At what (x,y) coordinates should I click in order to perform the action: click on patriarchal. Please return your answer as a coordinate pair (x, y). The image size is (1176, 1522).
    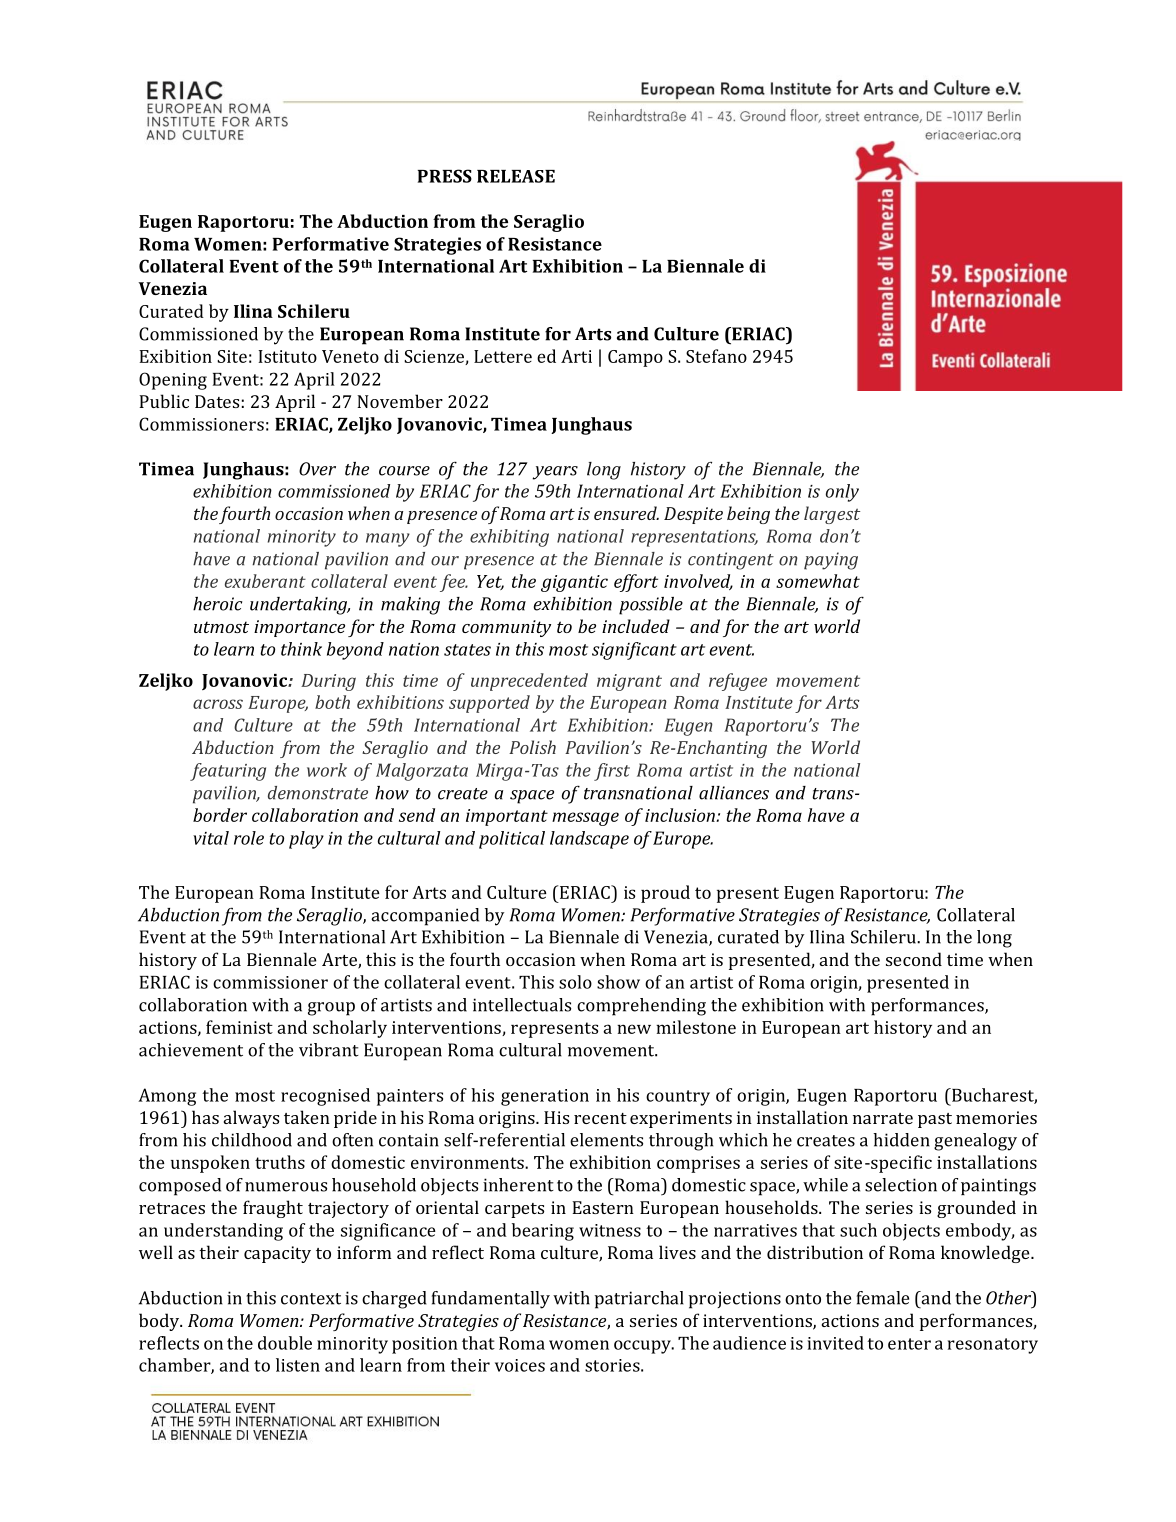
    Looking at the image, I should click on (639, 1300).
